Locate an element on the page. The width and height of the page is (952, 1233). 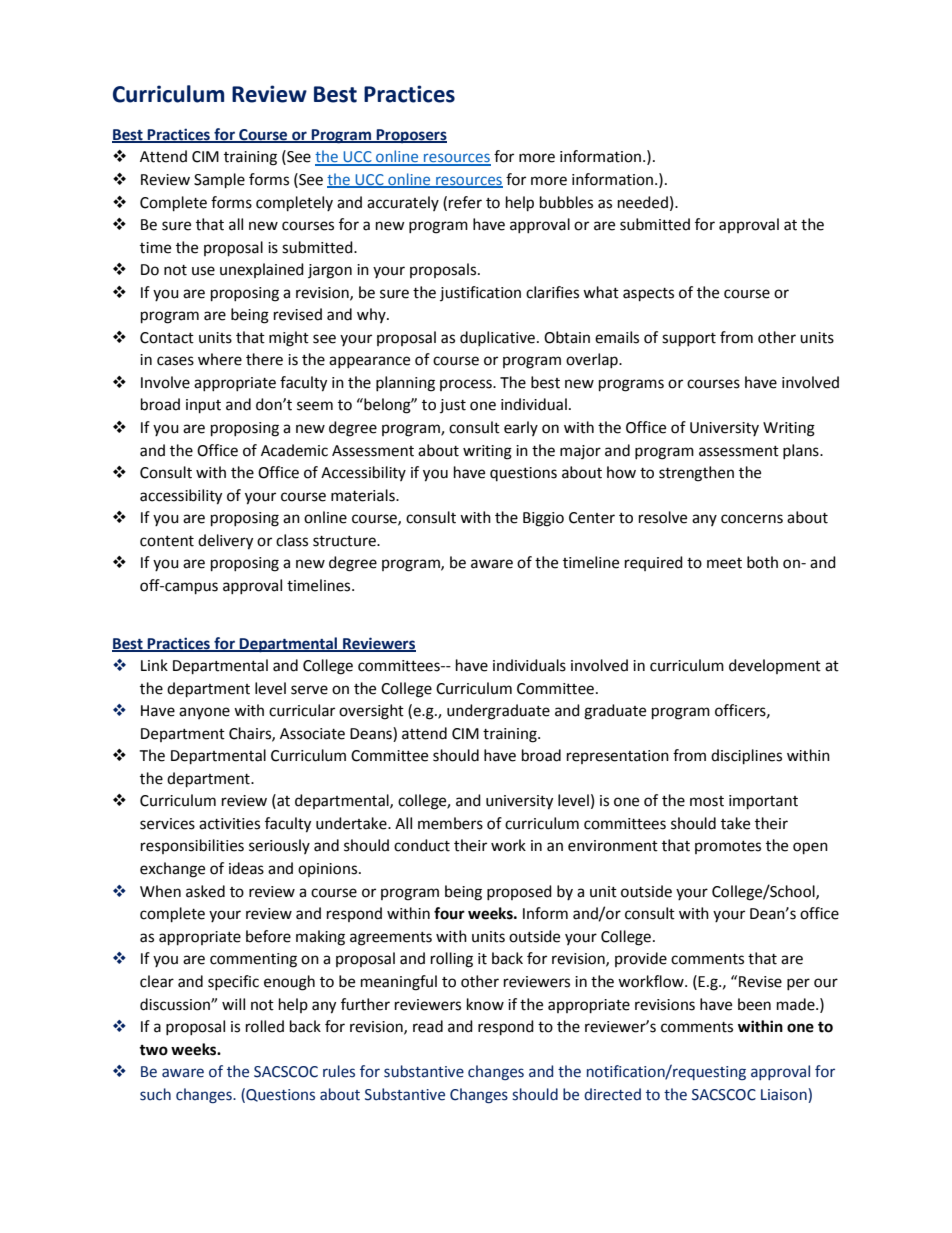
oversight is located at coordinates (371, 712).
